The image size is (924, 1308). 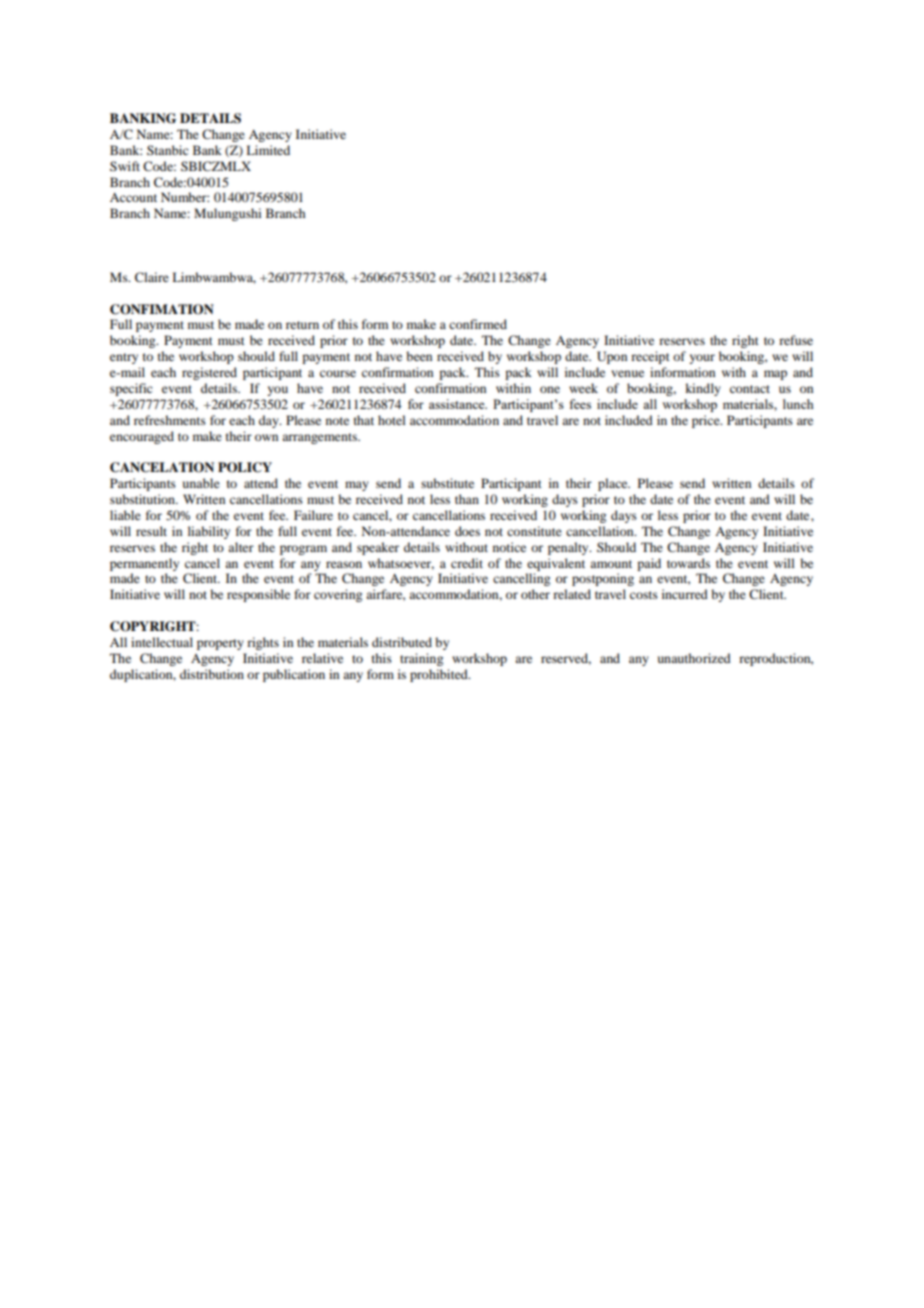 What do you see at coordinates (241, 547) in the screenshot?
I see `alter` at bounding box center [241, 547].
